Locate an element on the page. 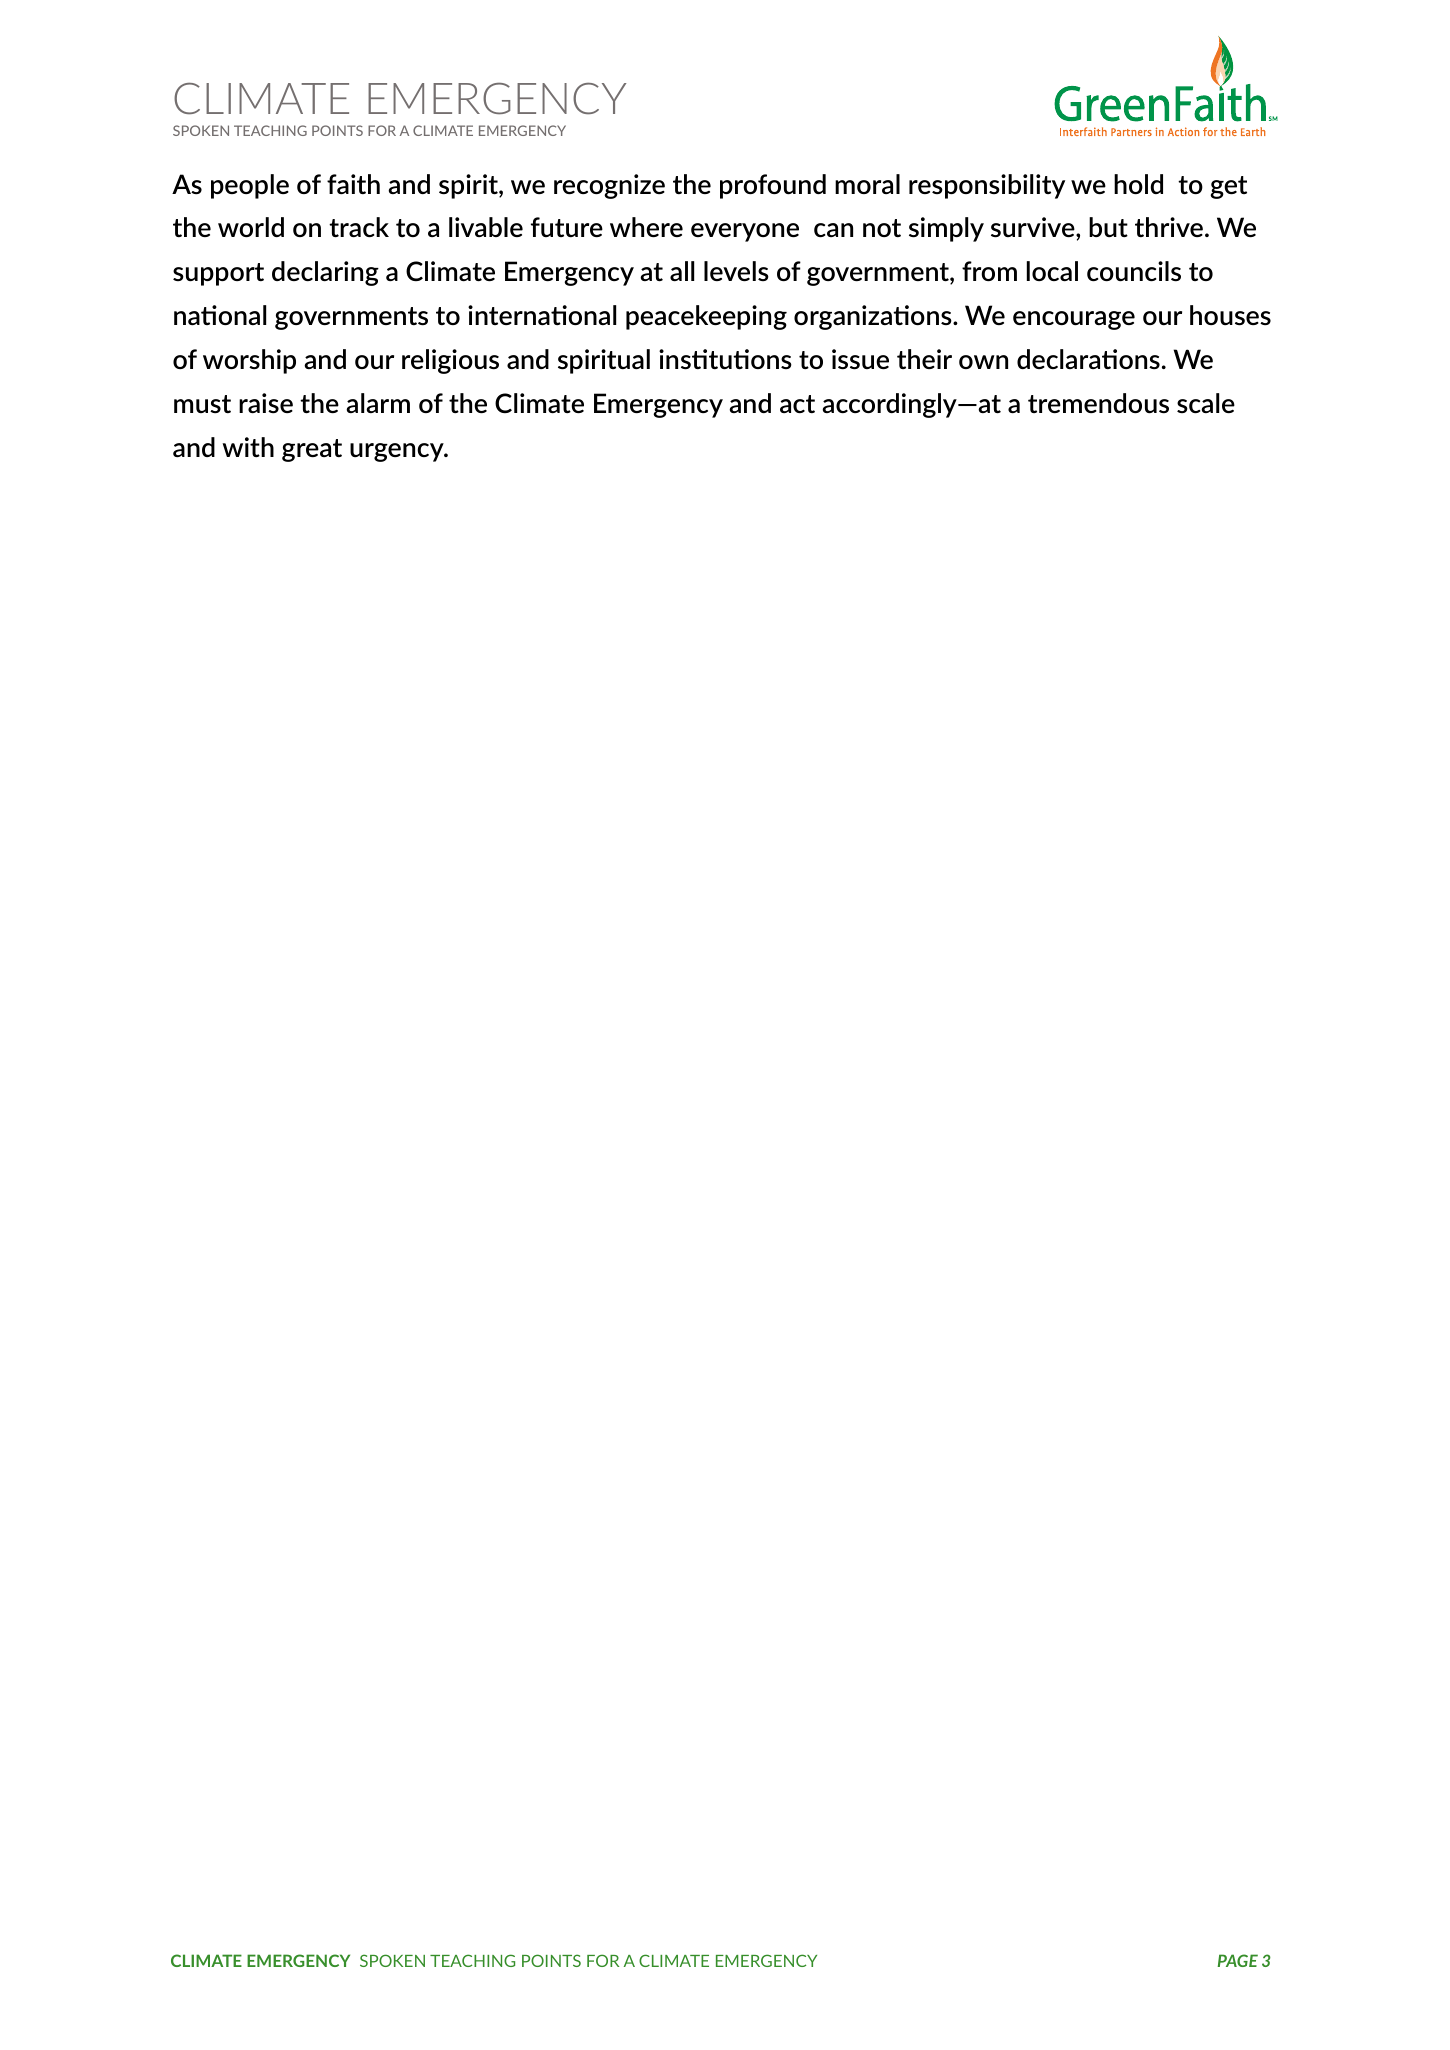 The image size is (1450, 2050). but is located at coordinates (1108, 227).
